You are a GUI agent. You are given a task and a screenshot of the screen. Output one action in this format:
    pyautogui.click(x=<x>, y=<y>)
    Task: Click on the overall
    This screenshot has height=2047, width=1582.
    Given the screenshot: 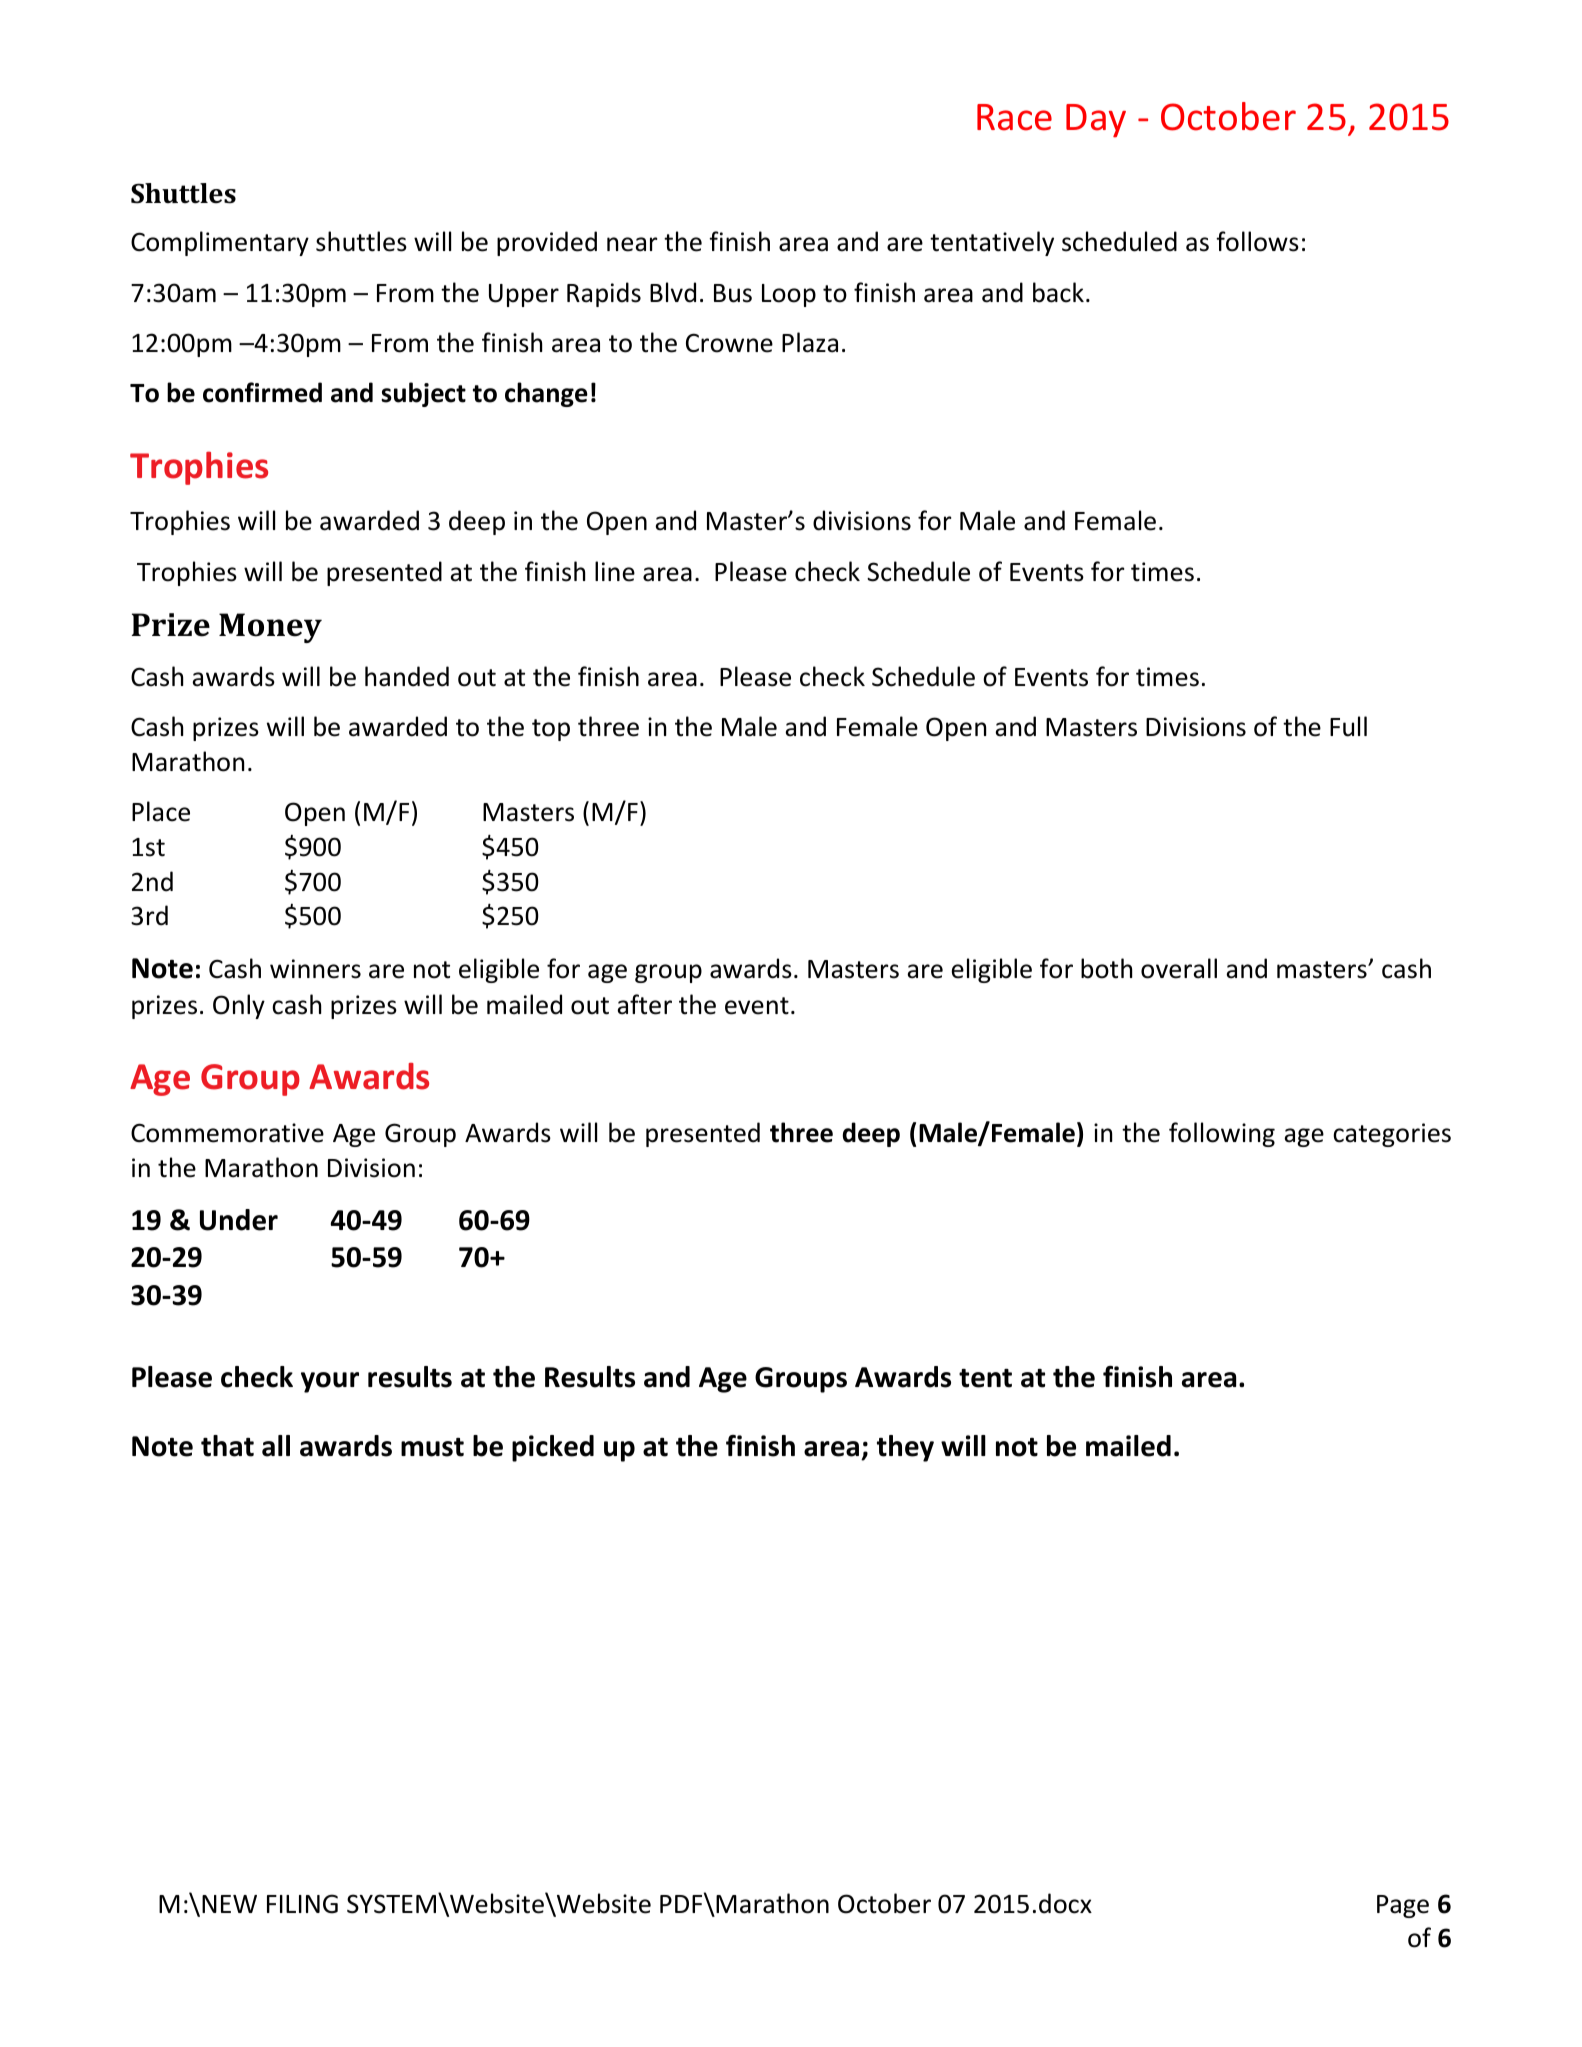 What is the action you would take?
    pyautogui.click(x=1179, y=968)
